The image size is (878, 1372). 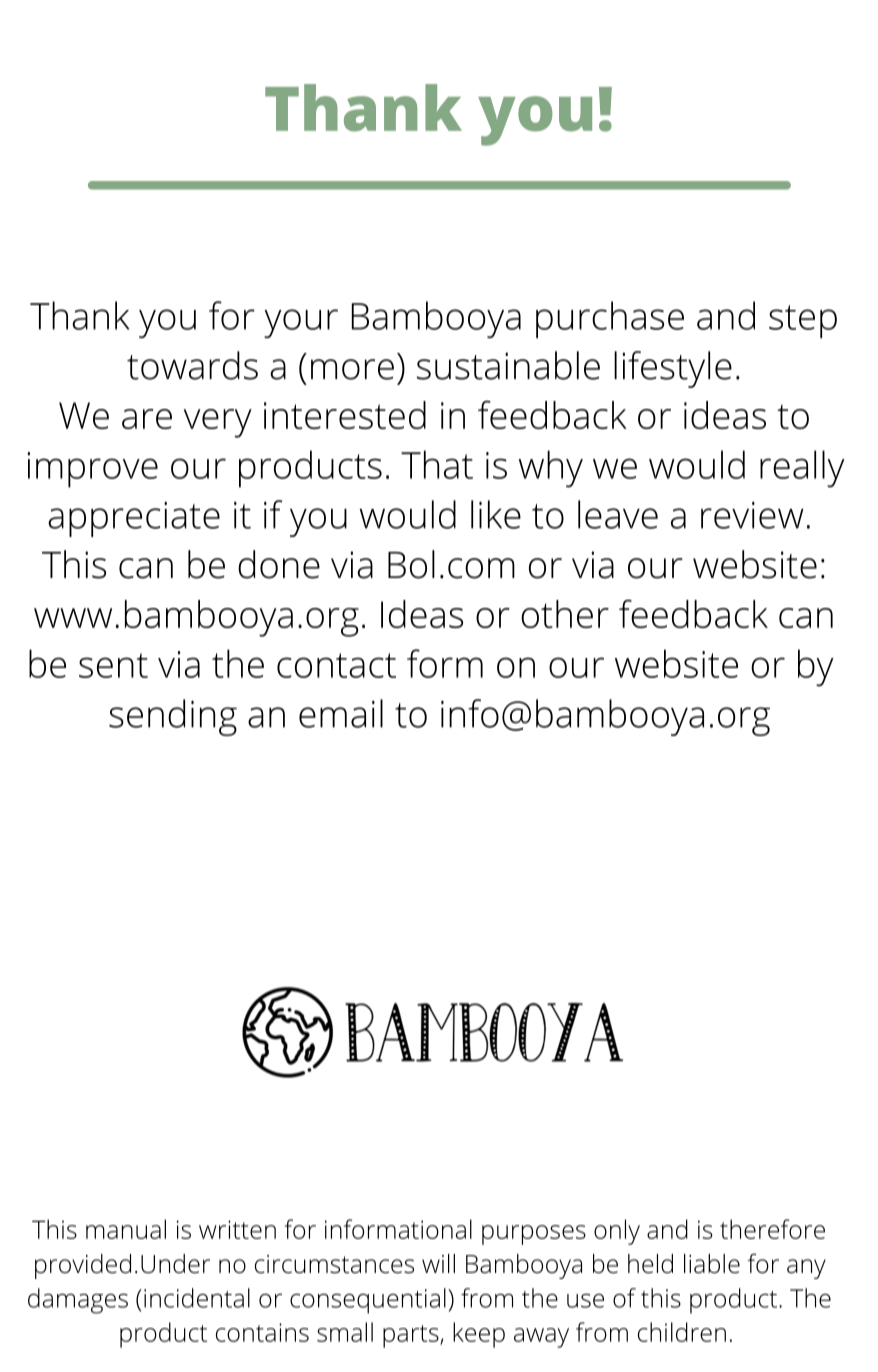 What do you see at coordinates (508, 365) in the screenshot?
I see `sustainable` at bounding box center [508, 365].
